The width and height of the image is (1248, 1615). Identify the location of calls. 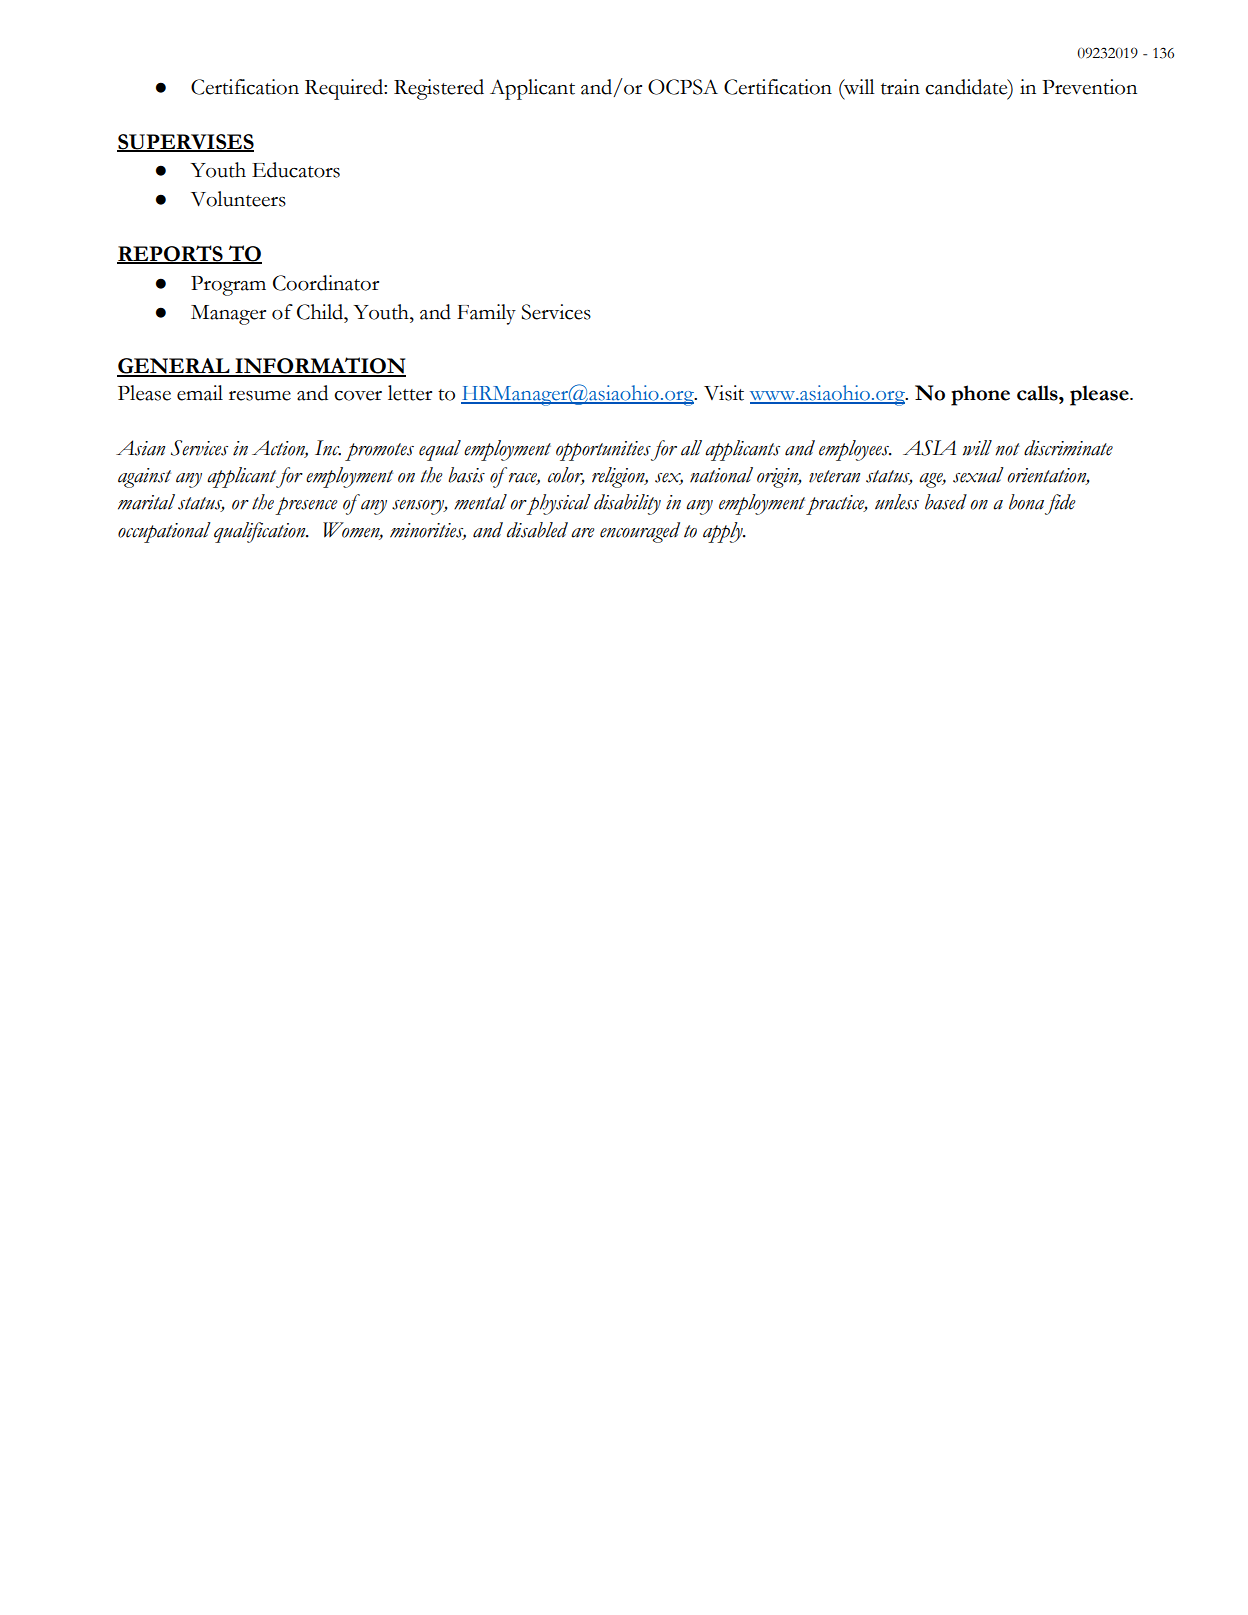
(1038, 393).
